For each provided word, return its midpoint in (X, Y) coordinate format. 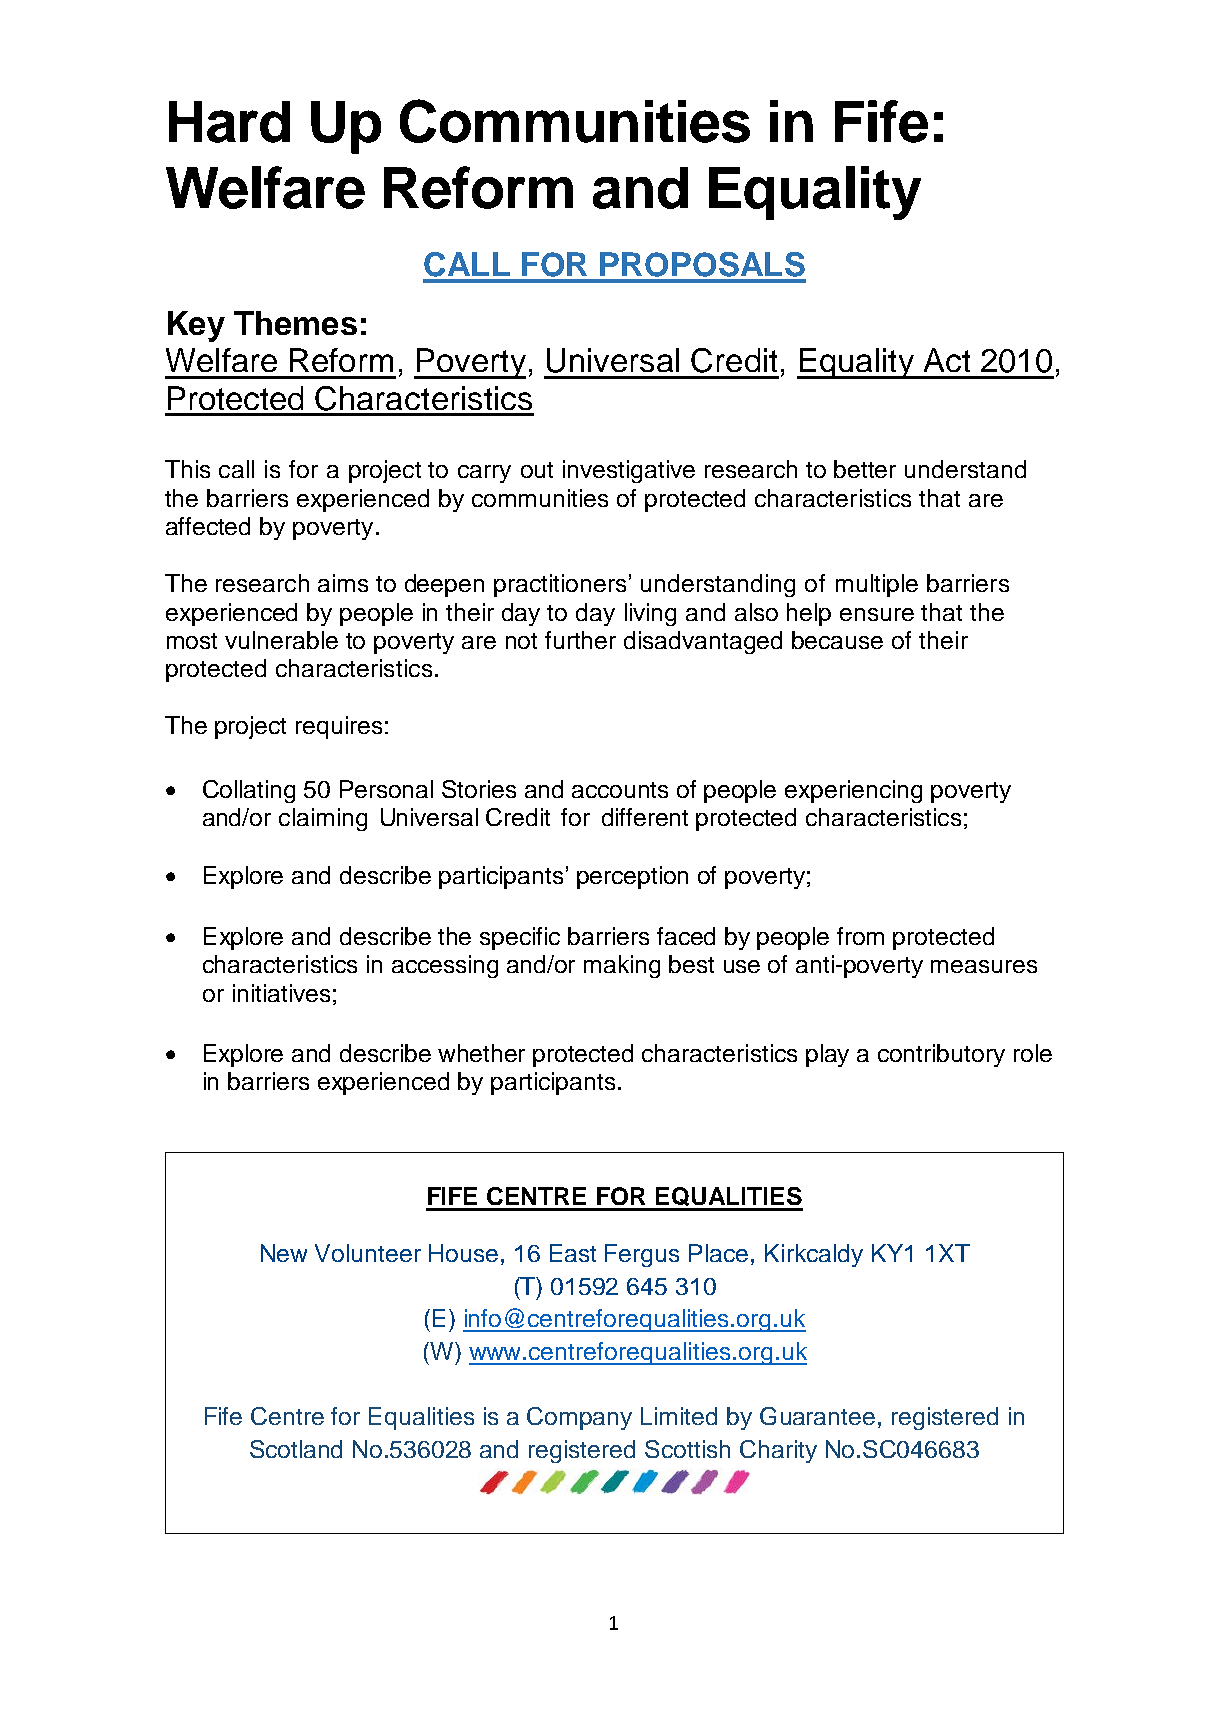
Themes (295, 323)
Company (579, 1418)
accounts (620, 790)
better (865, 469)
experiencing (853, 791)
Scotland (296, 1449)
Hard (229, 122)
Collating (249, 791)
